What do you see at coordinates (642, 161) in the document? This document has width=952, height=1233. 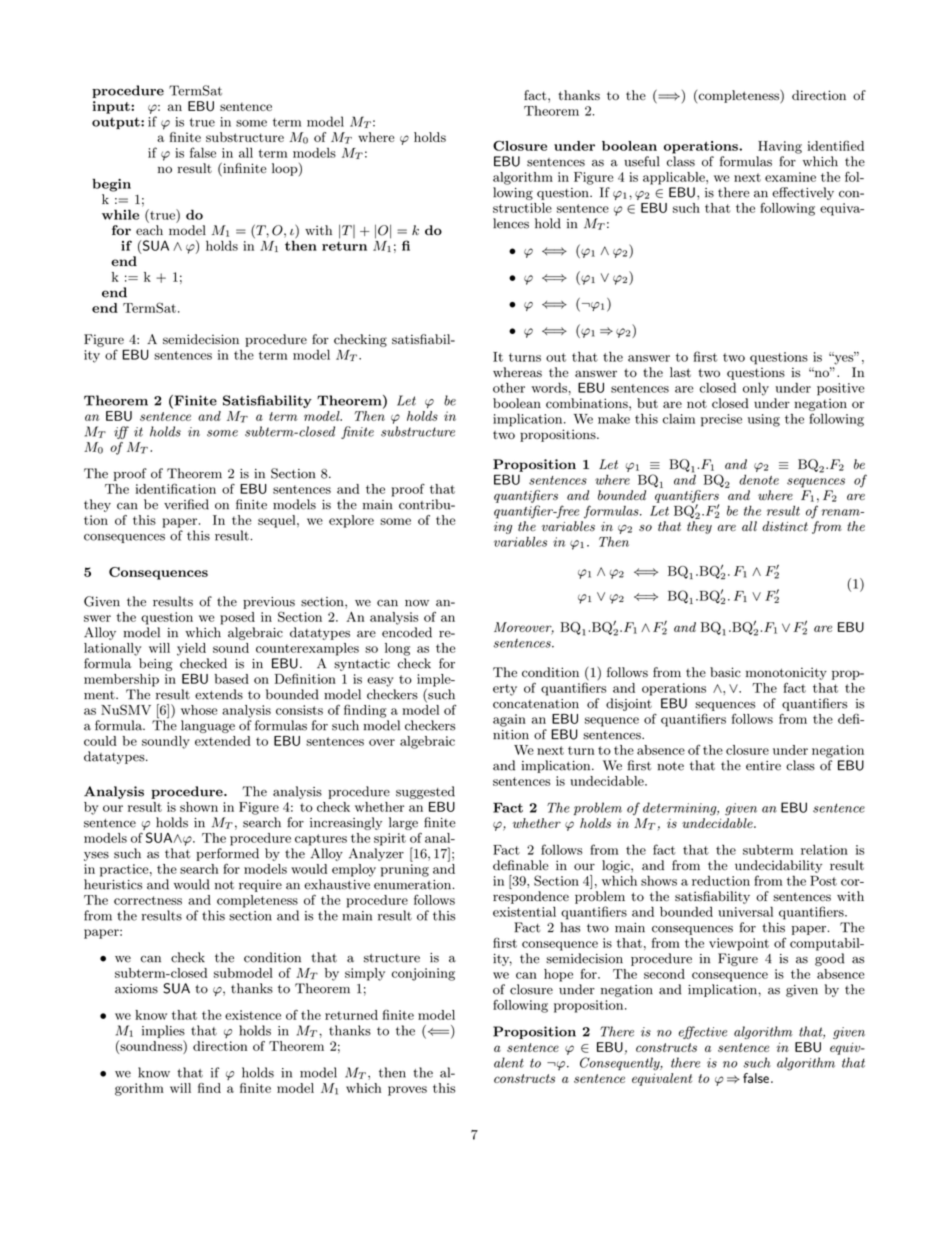 I see `useful` at bounding box center [642, 161].
